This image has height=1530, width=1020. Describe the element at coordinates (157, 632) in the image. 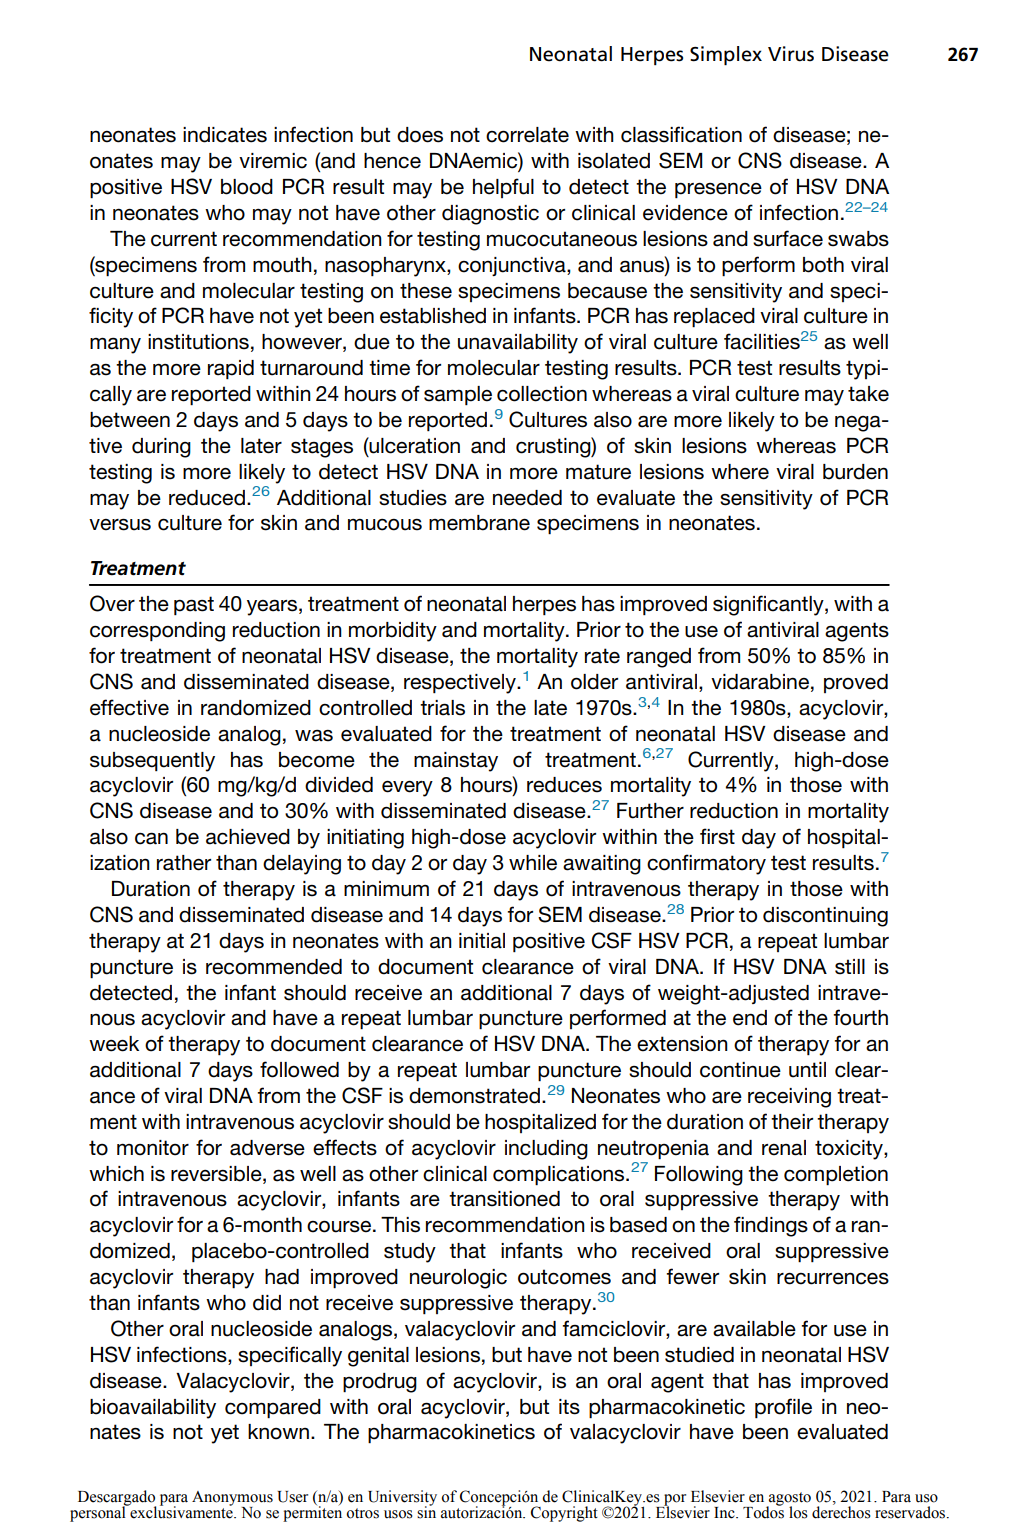

I see `corresponding` at that location.
